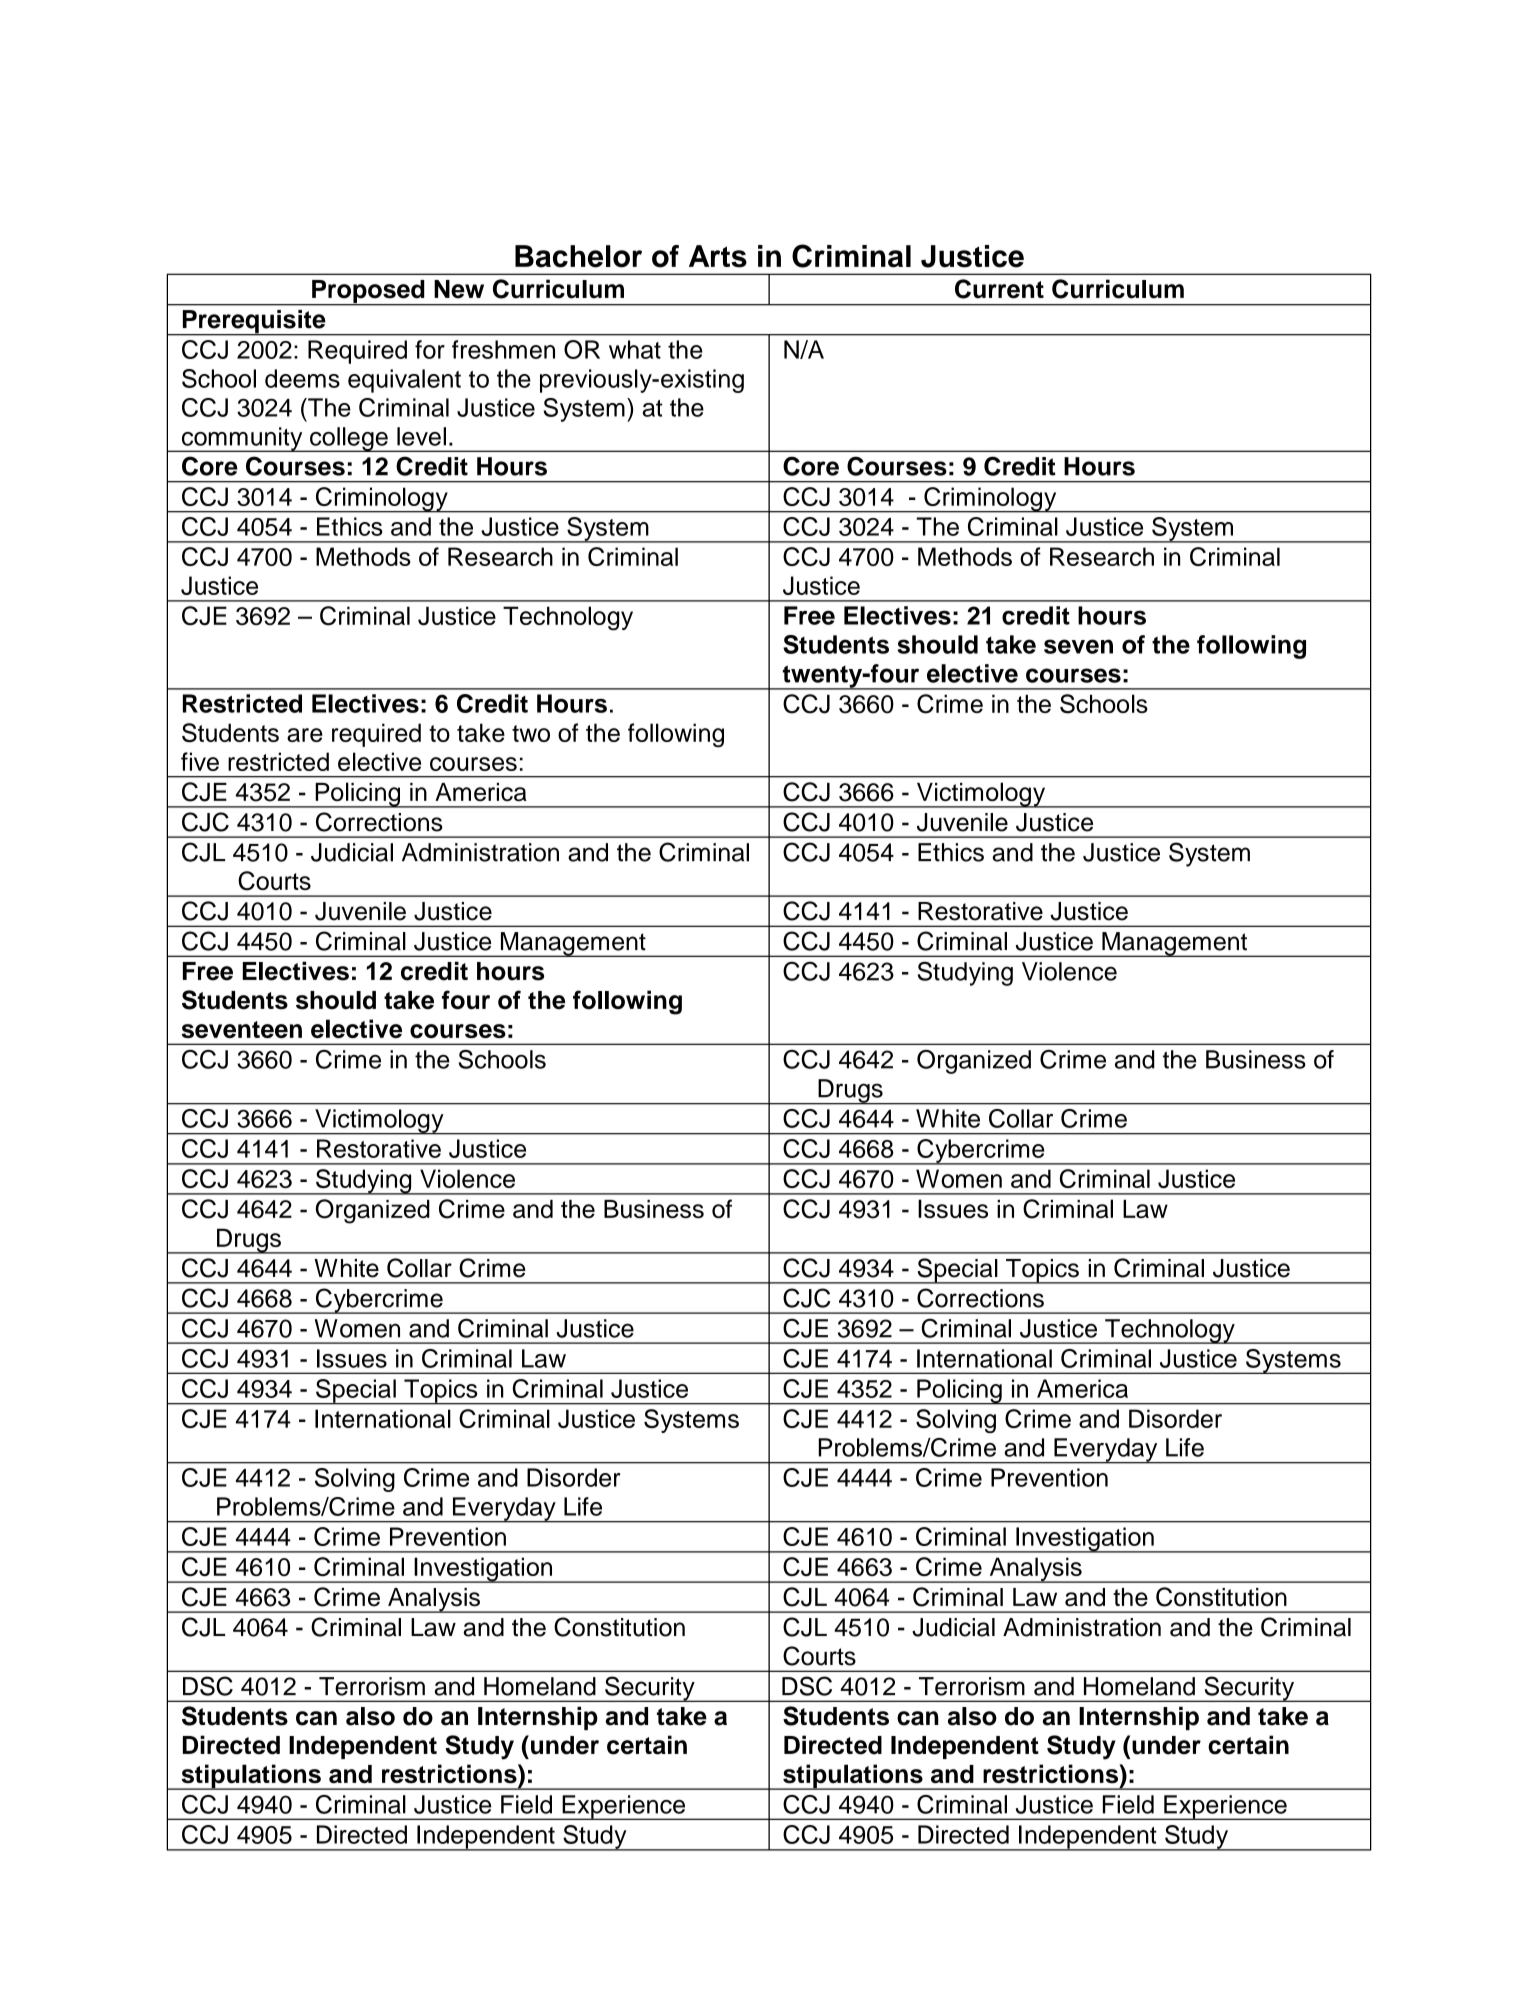 The height and width of the page is (1990, 1538). I want to click on level, so click(421, 436).
